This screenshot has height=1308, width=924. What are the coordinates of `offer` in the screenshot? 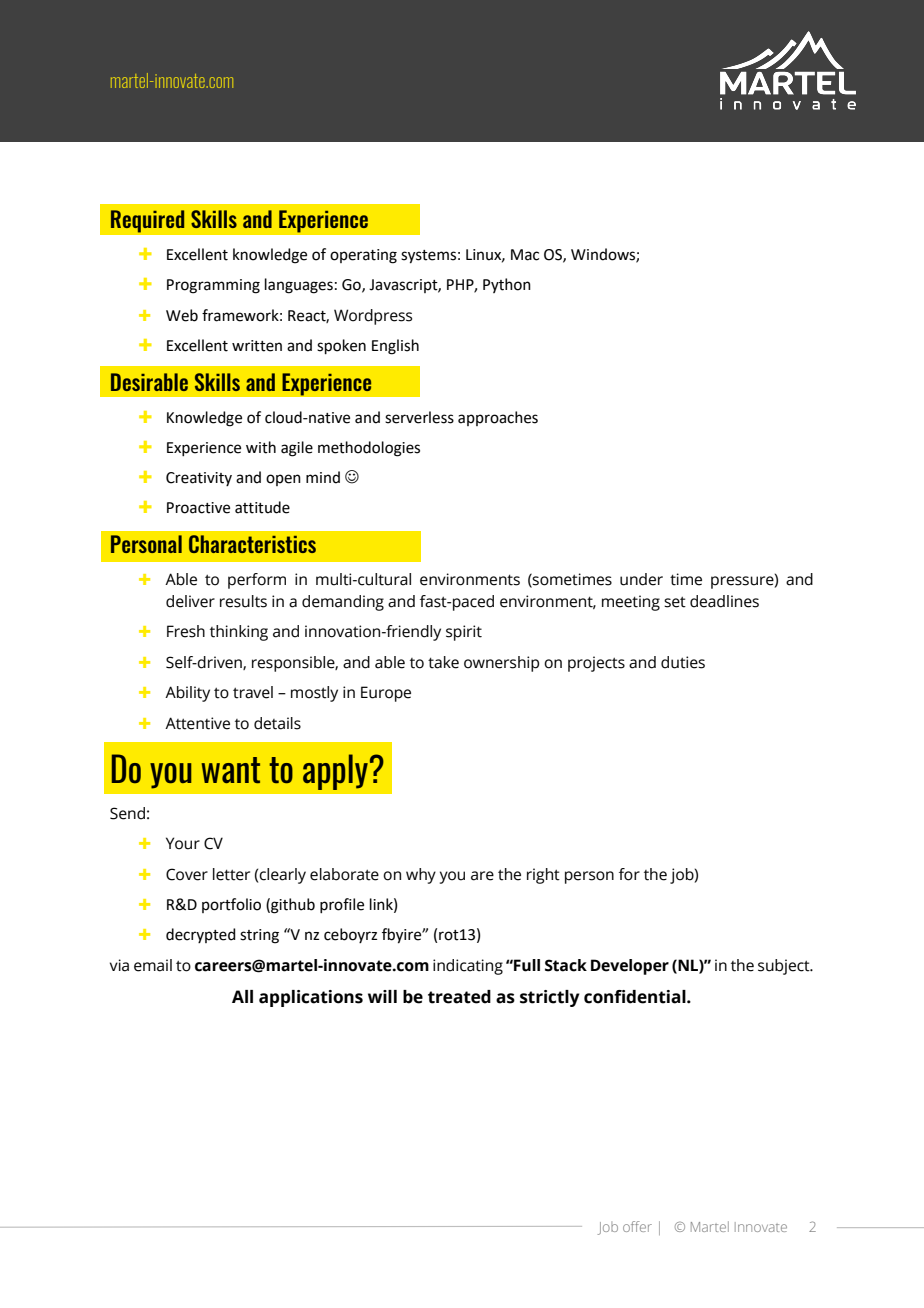 It's located at (637, 1226).
